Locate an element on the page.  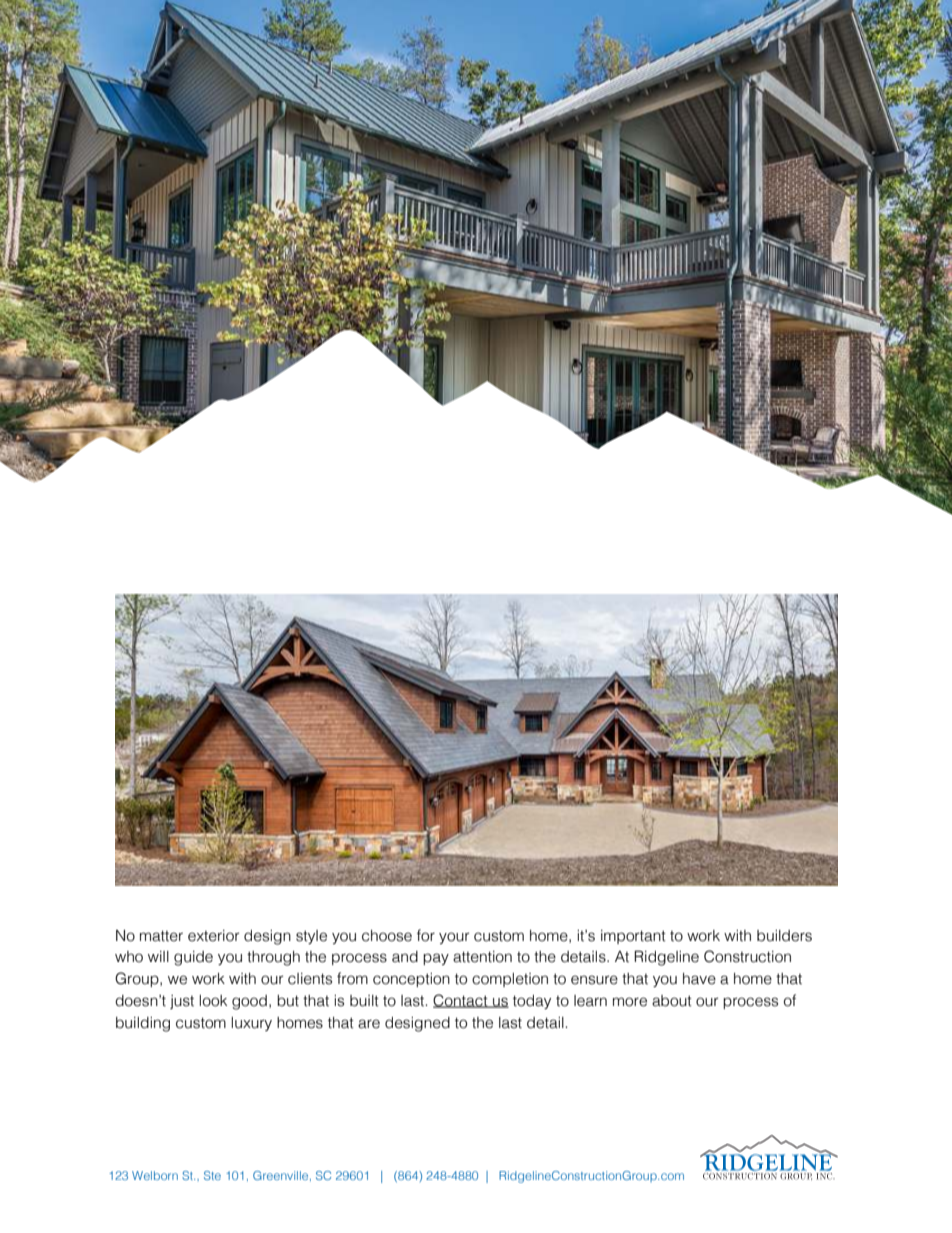
important is located at coordinates (633, 937).
